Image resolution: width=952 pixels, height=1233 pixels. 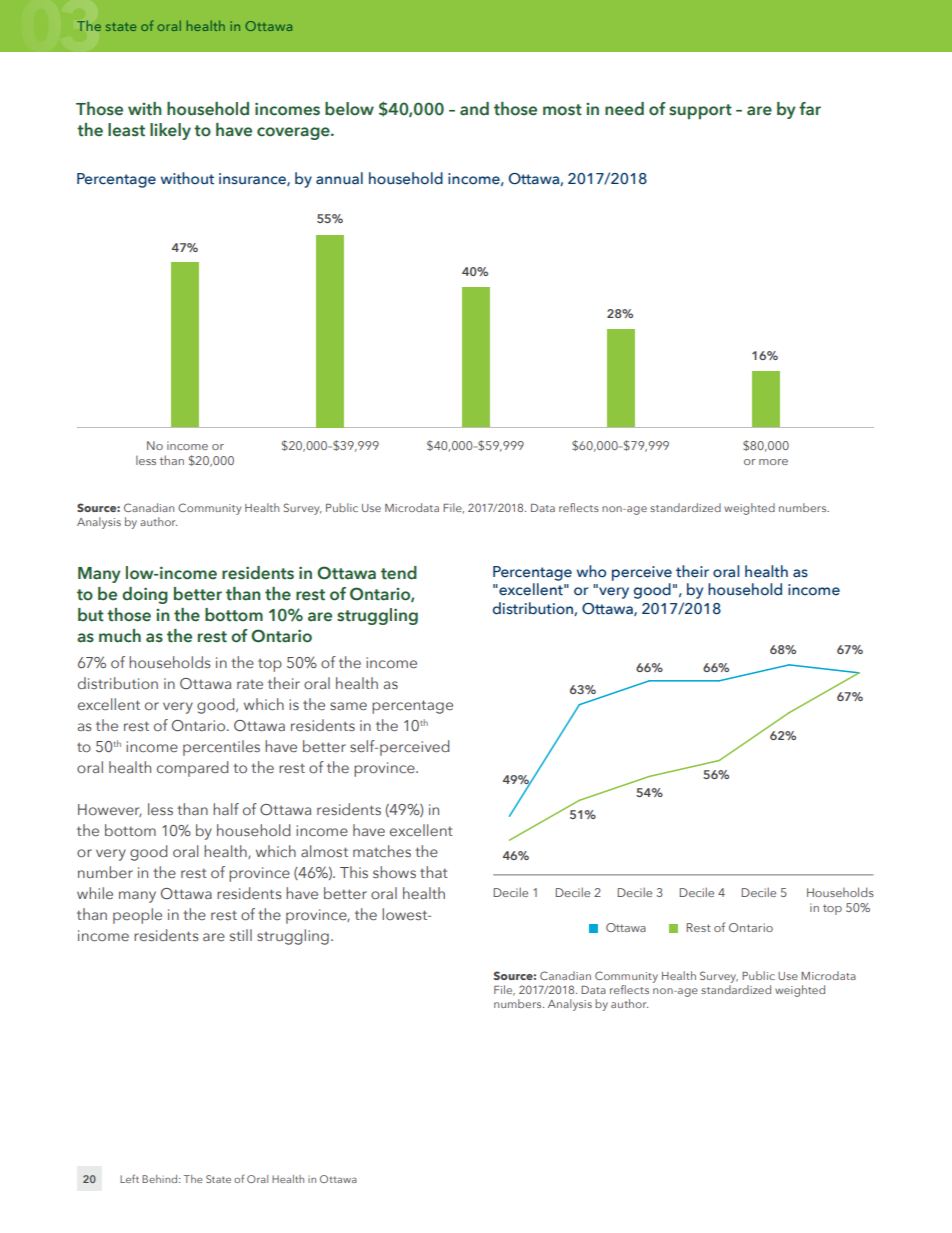 I want to click on who, so click(x=591, y=571).
